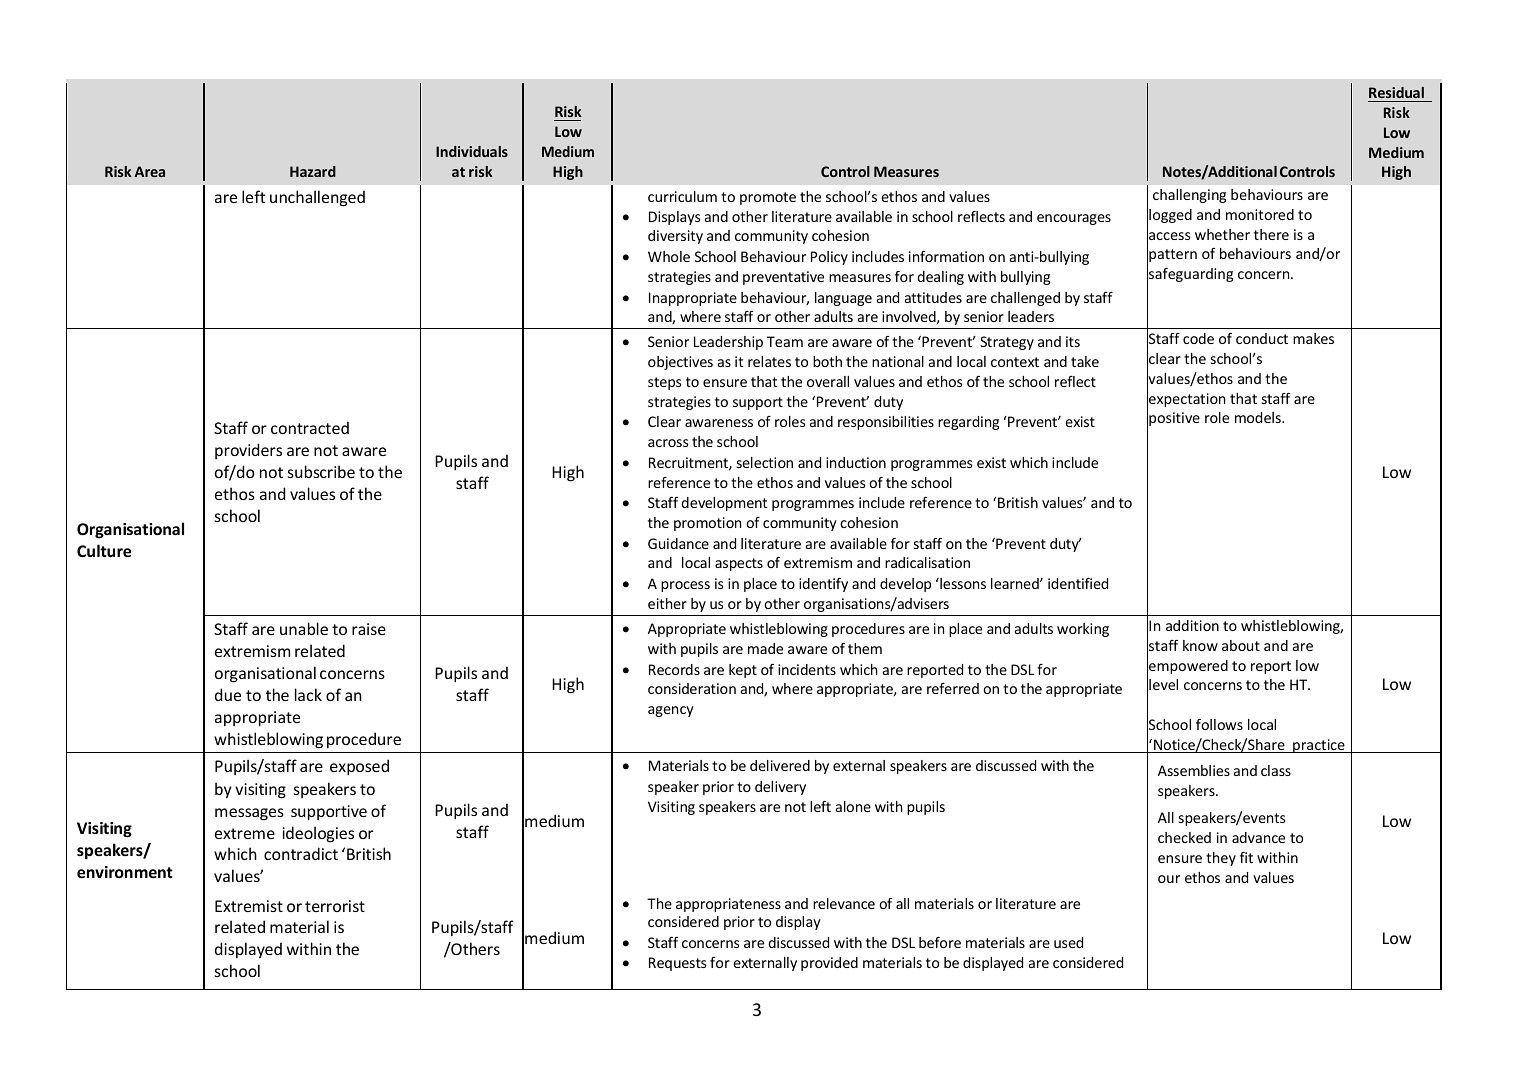 The image size is (1515, 1071). What do you see at coordinates (768, 198) in the image?
I see `promote` at bounding box center [768, 198].
